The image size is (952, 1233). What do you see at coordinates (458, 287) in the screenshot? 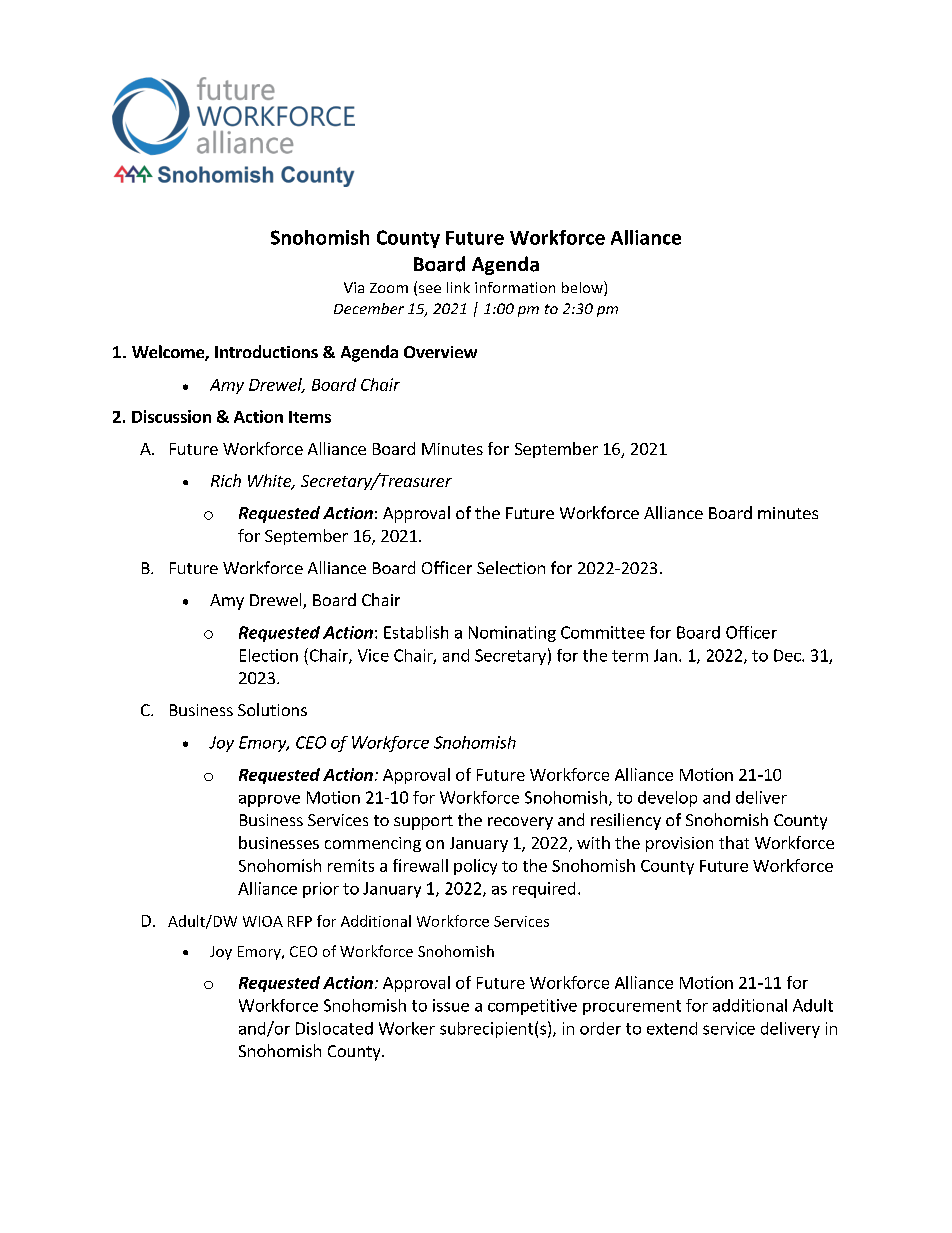
I see `link` at bounding box center [458, 287].
